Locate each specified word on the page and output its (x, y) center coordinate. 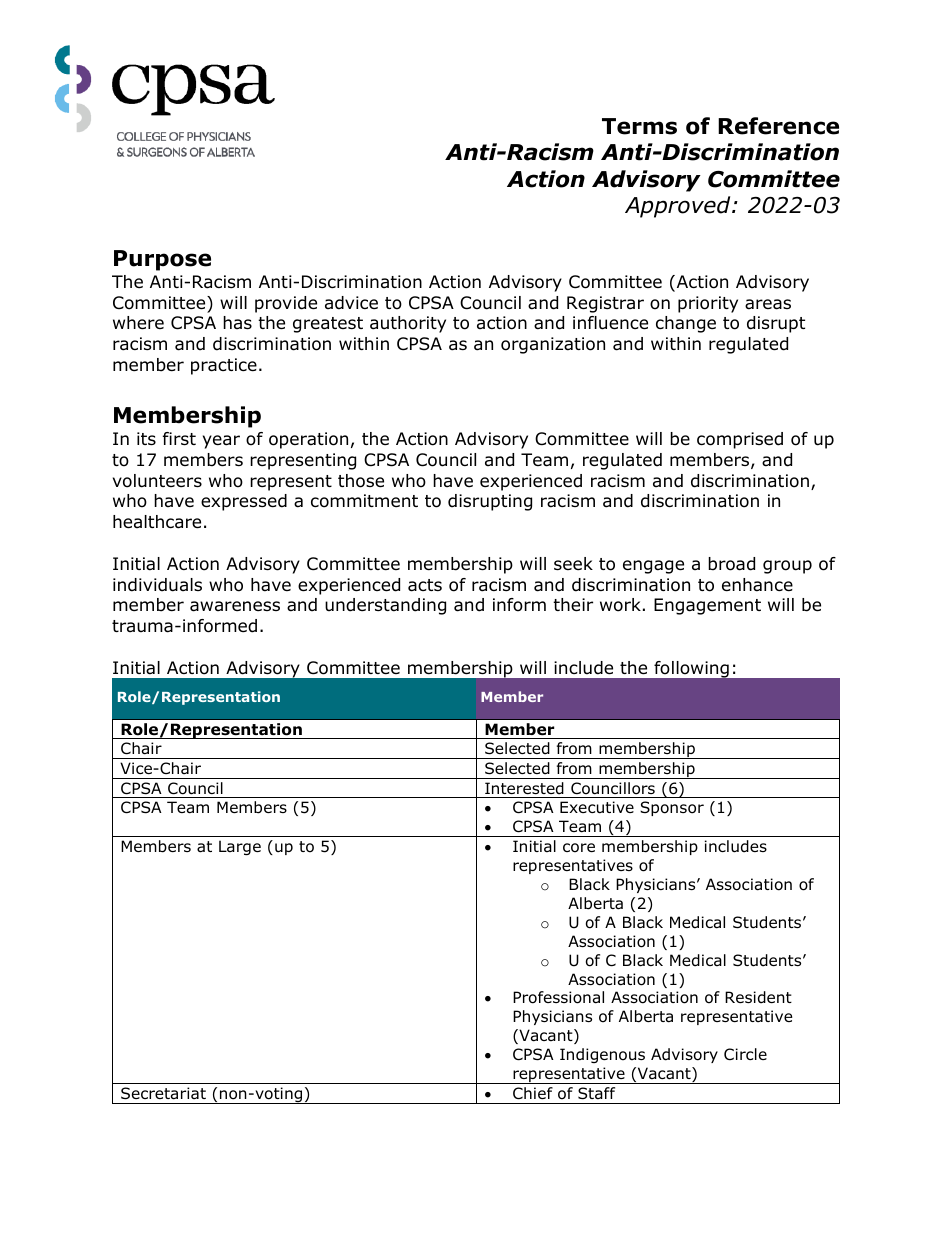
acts (425, 585)
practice (224, 366)
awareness (235, 606)
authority (408, 324)
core (579, 848)
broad (731, 564)
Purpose (162, 260)
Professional (558, 997)
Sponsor (672, 808)
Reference (778, 126)
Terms (639, 126)
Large (240, 847)
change (686, 324)
